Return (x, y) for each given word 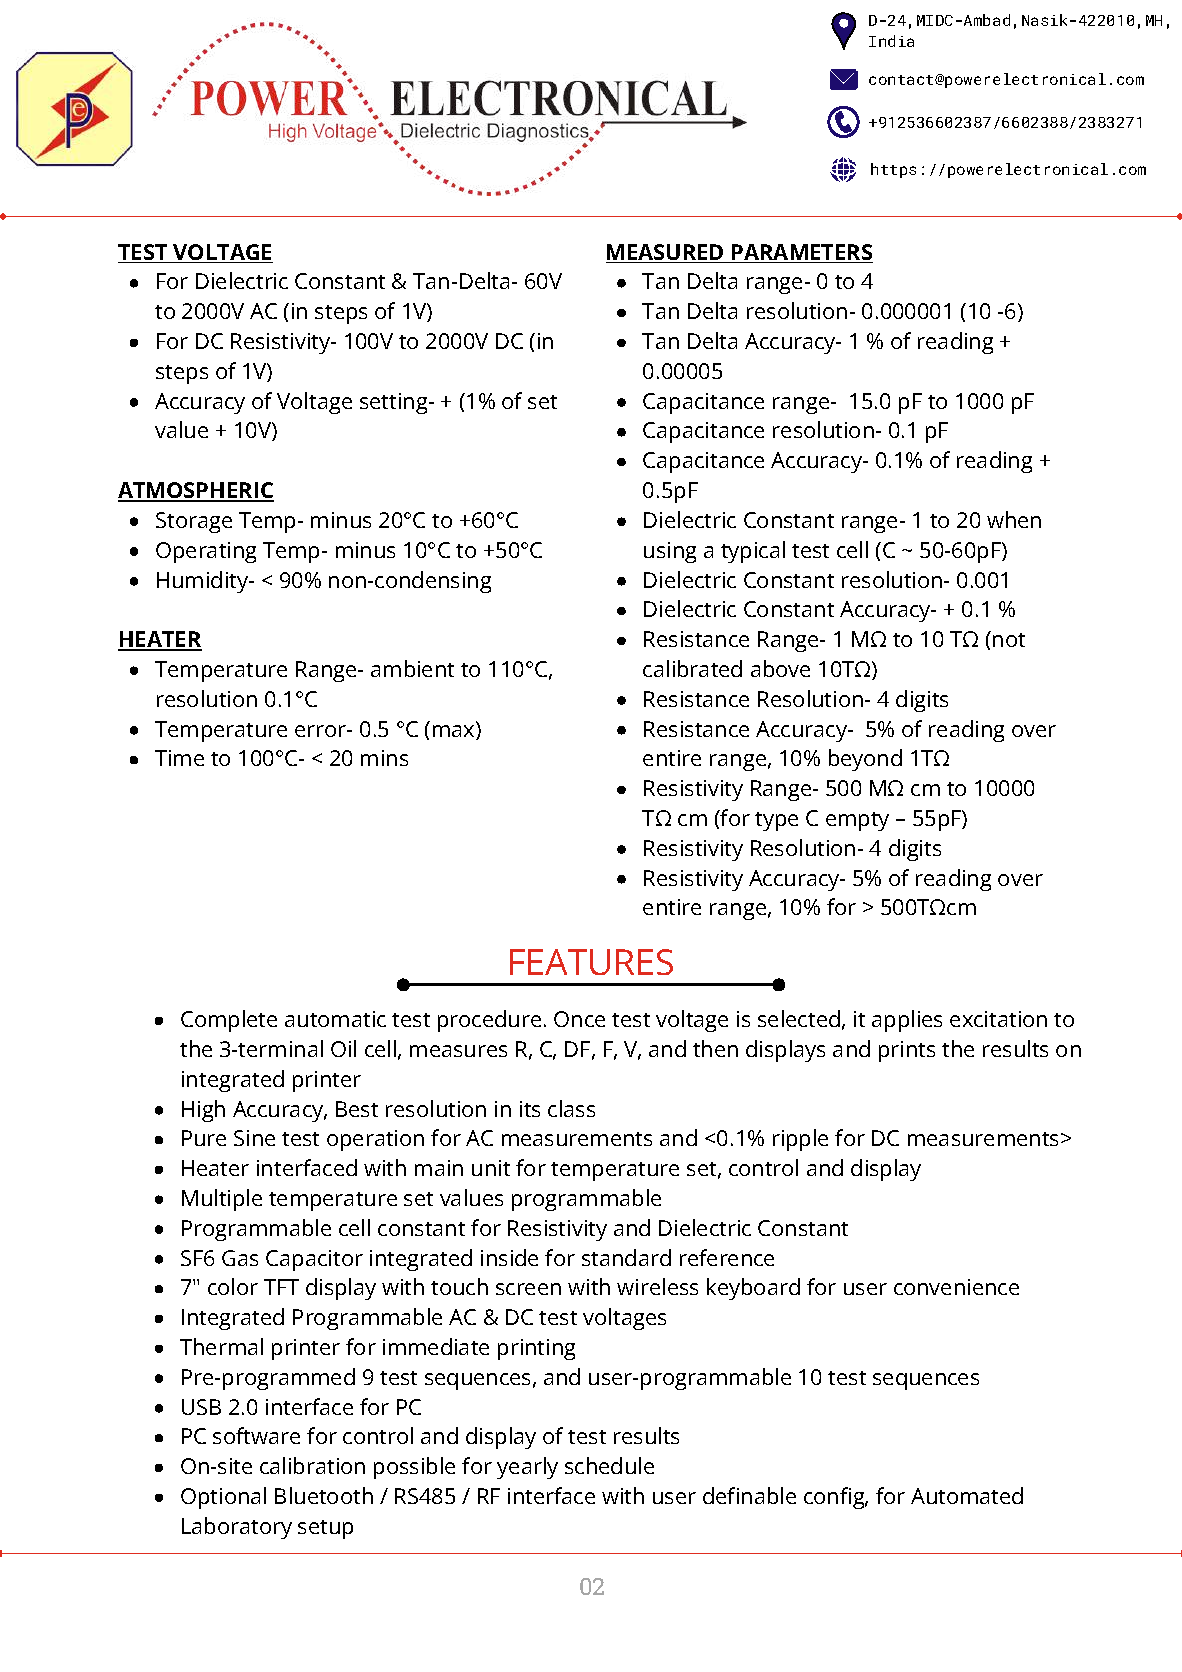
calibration (312, 1465)
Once (579, 1019)
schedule (609, 1465)
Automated (967, 1495)
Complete (229, 1021)
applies (907, 1021)
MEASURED (666, 253)
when (1014, 519)
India (891, 41)
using (670, 552)
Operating (206, 552)
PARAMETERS (801, 253)
